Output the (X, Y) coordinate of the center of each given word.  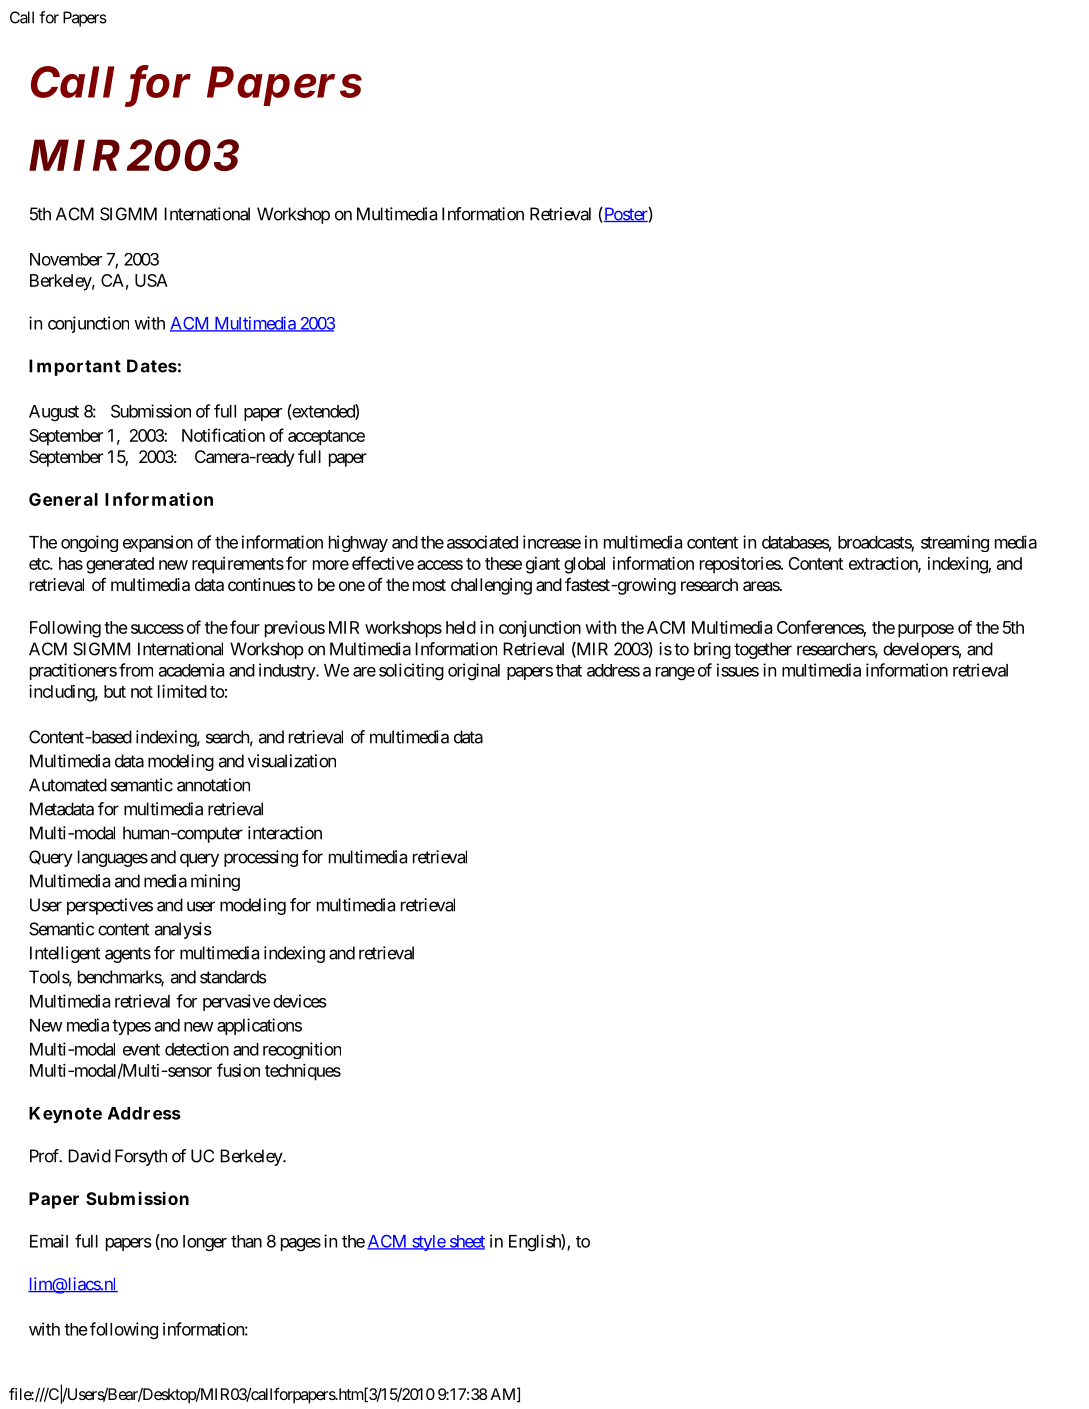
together (763, 650)
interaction (285, 833)
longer (205, 1243)
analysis (183, 930)
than (246, 1241)
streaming (955, 543)
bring (712, 650)
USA (151, 280)
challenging (491, 586)
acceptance (326, 438)
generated (120, 565)
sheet (466, 1242)
